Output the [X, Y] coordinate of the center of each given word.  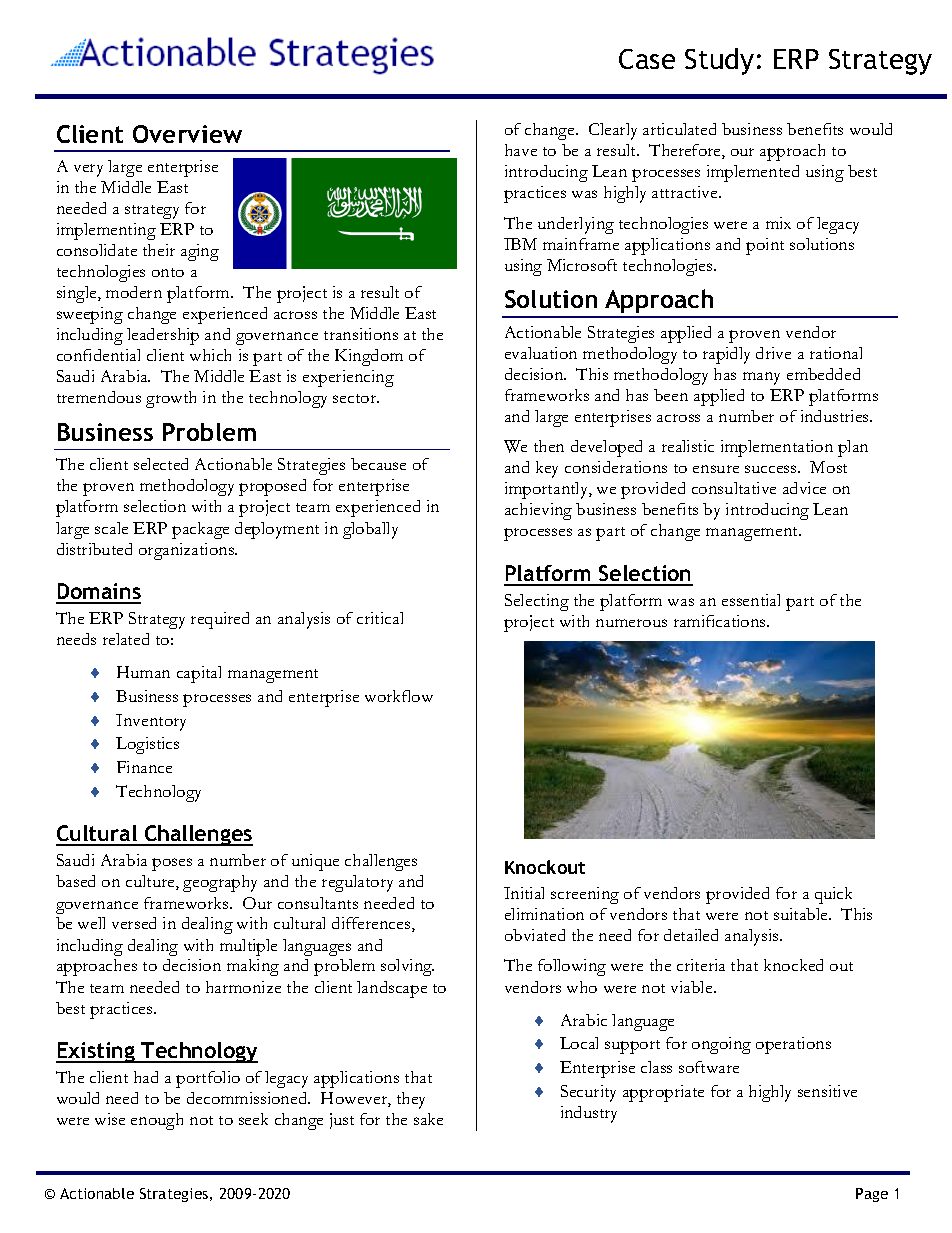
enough [157, 1121]
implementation [777, 448]
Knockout [545, 867]
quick [833, 895]
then [549, 446]
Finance [144, 767]
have [521, 150]
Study [719, 61]
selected [161, 464]
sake [428, 1119]
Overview [187, 134]
